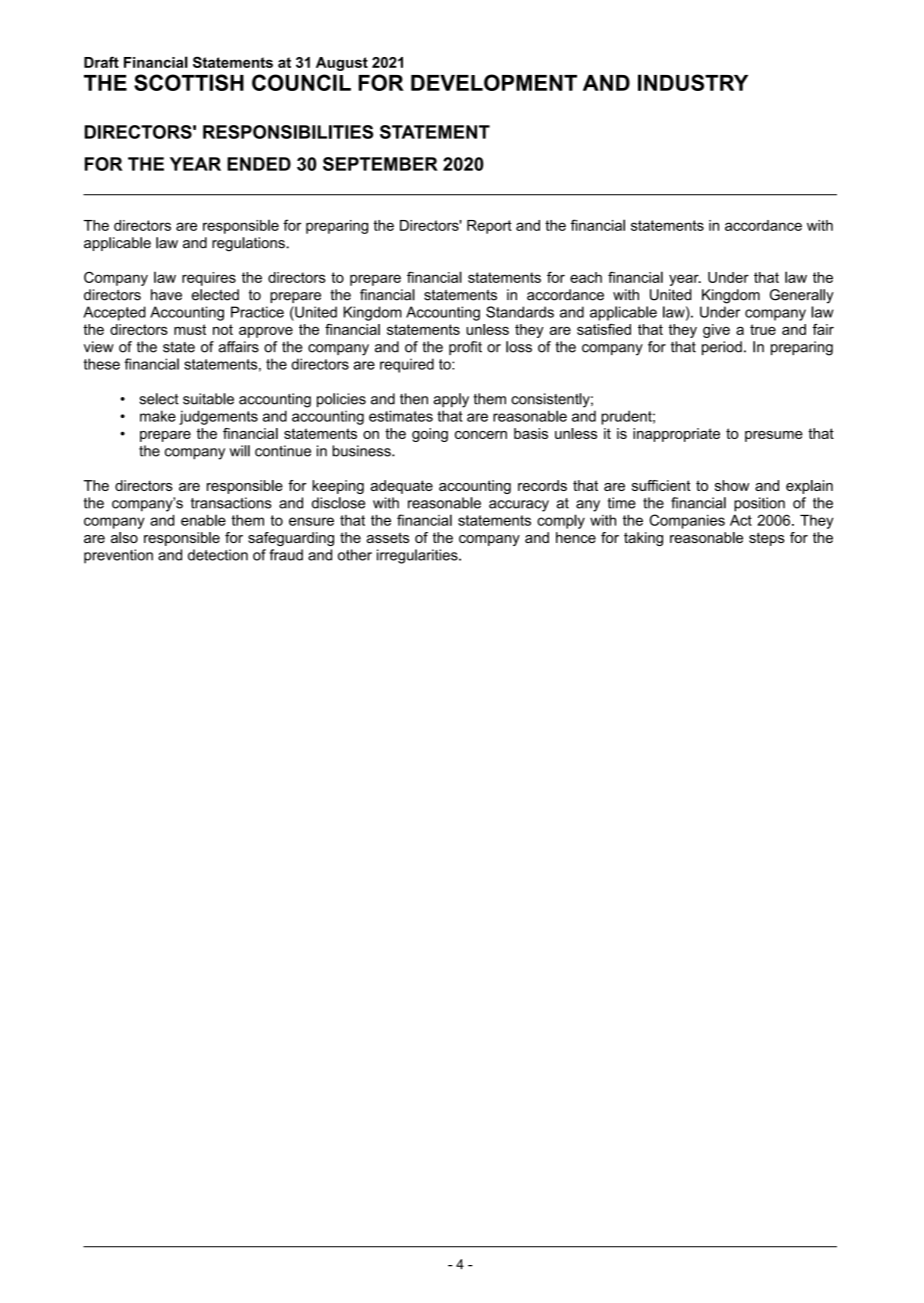 The image size is (924, 1303). What do you see at coordinates (693, 82) in the screenshot?
I see `INDUSTRY` at bounding box center [693, 82].
